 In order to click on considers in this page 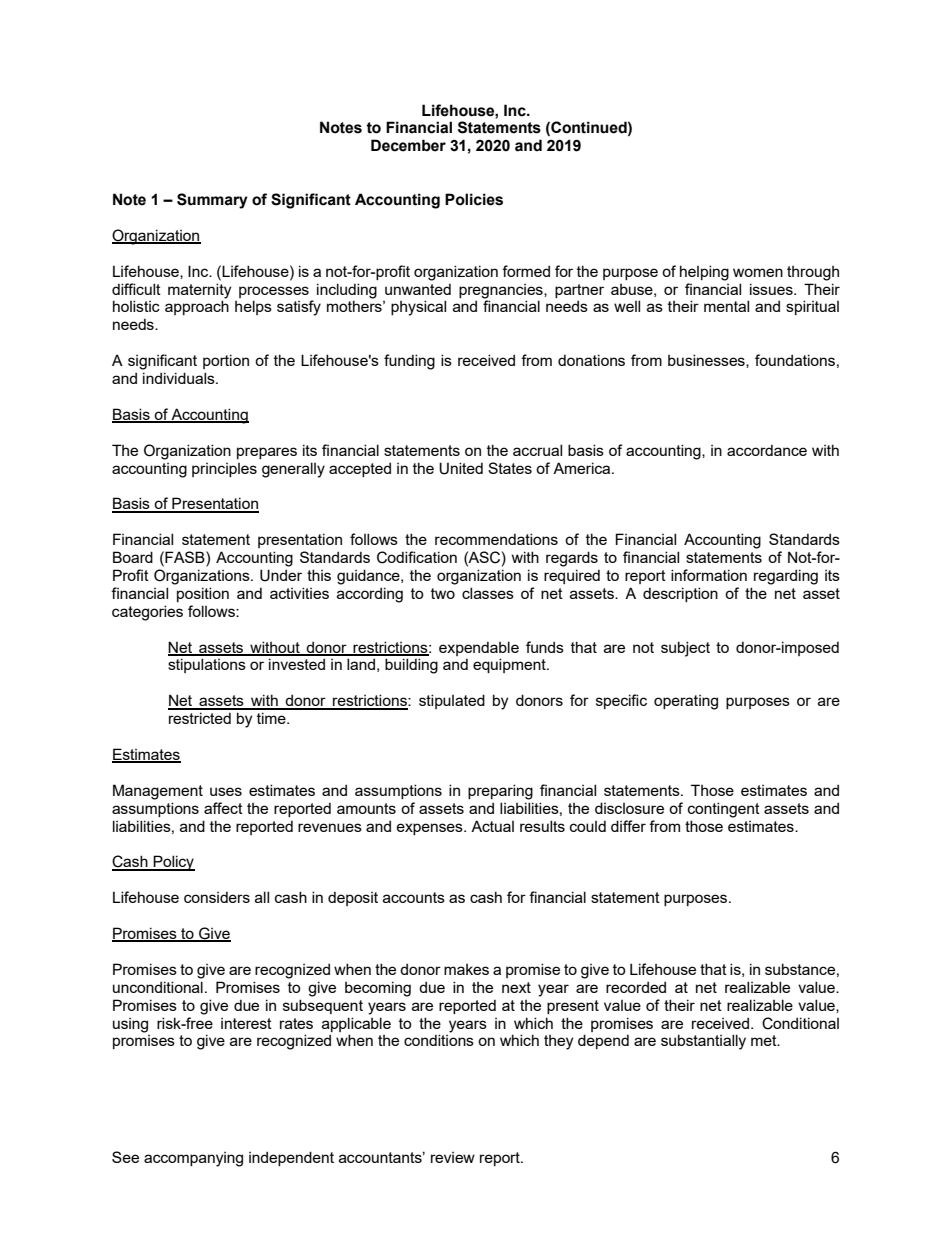, I will do `click(217, 897)`.
